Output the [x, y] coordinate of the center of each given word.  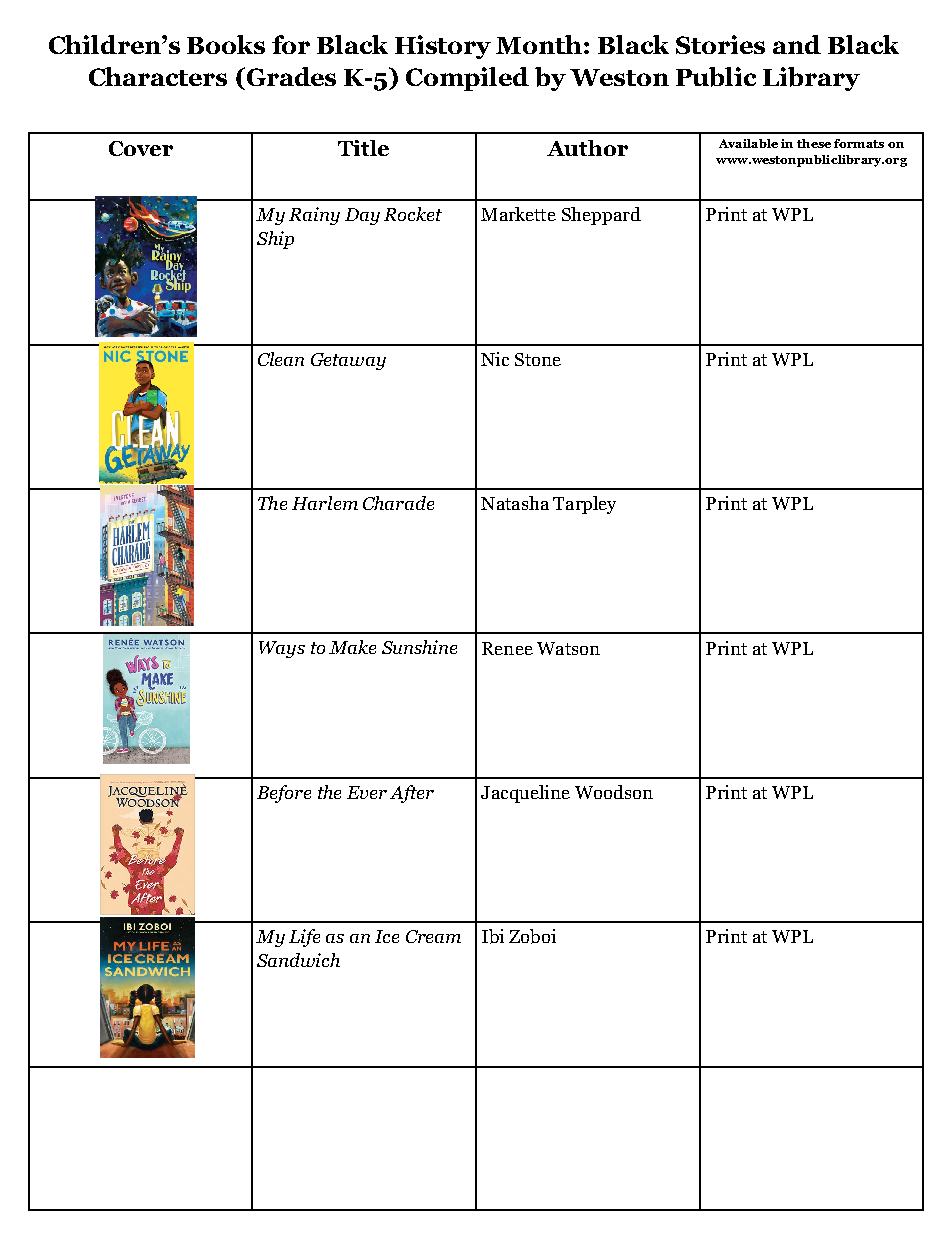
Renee [507, 648]
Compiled [467, 79]
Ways [282, 649]
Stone [538, 359]
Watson [568, 648]
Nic [495, 359]
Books [226, 44]
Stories [720, 44]
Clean [281, 359]
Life [304, 938]
